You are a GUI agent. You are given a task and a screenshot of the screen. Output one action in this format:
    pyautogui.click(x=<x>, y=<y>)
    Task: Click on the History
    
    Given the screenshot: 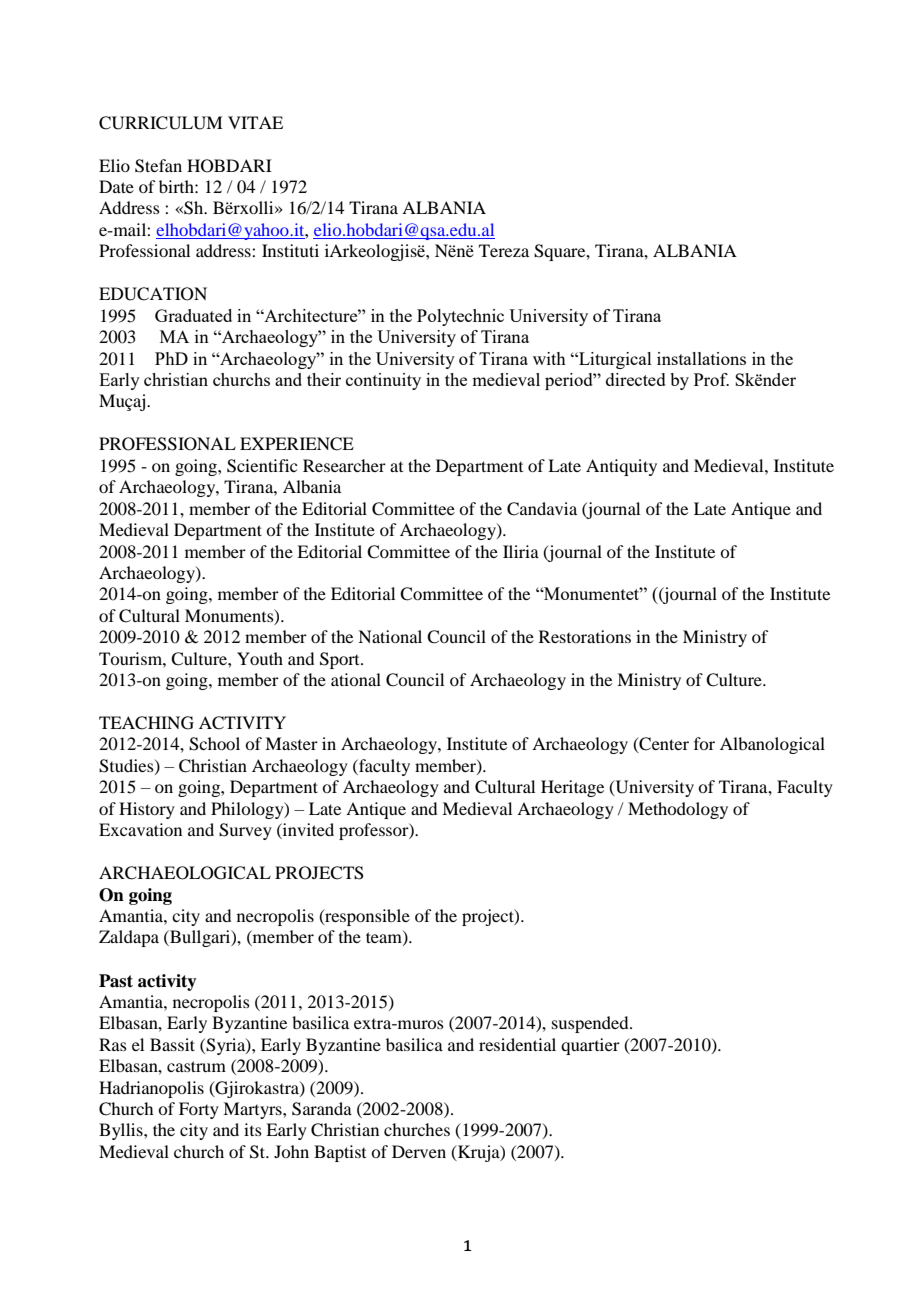 What is the action you would take?
    pyautogui.click(x=147, y=810)
